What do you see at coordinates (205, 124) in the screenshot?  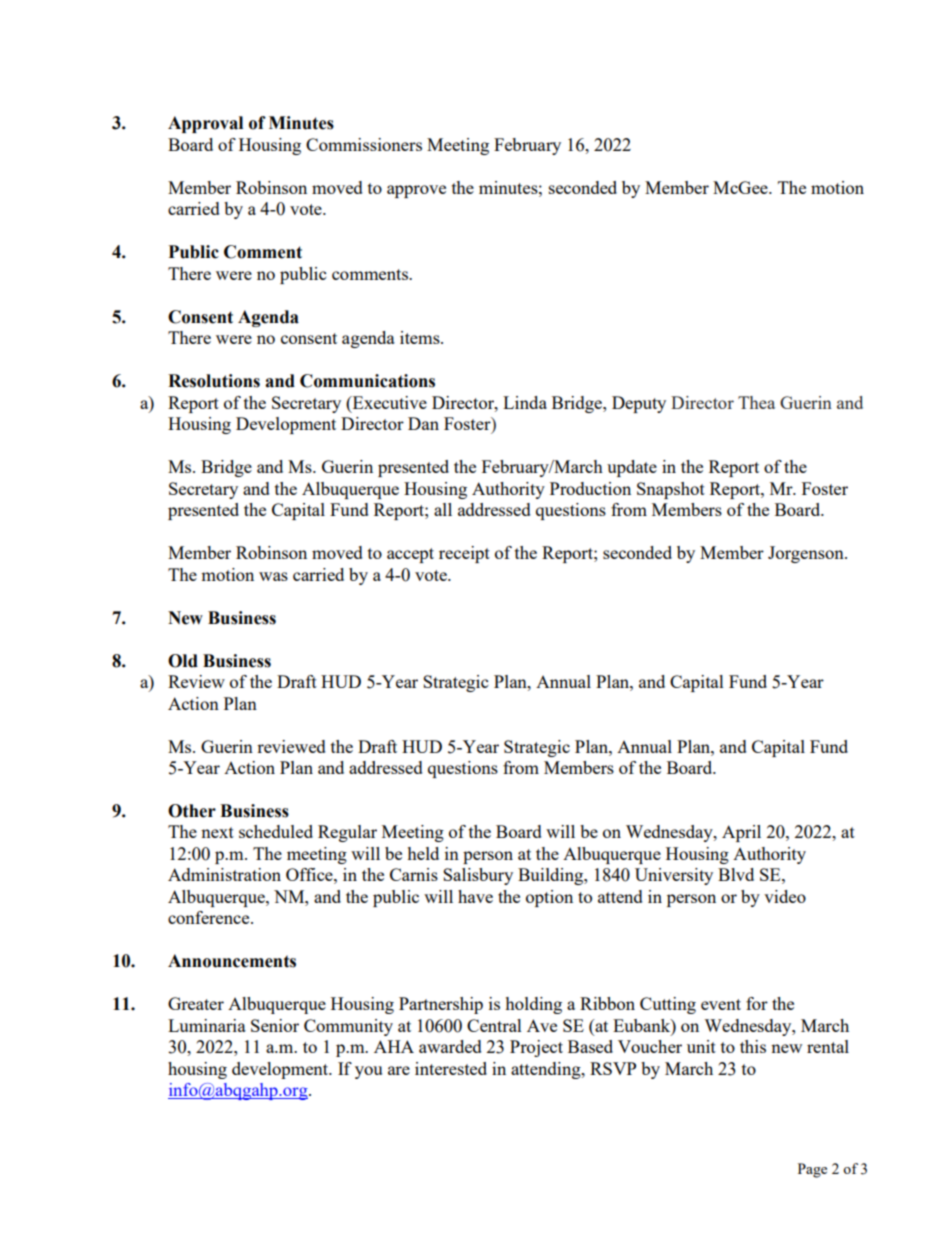 I see `Approval` at bounding box center [205, 124].
